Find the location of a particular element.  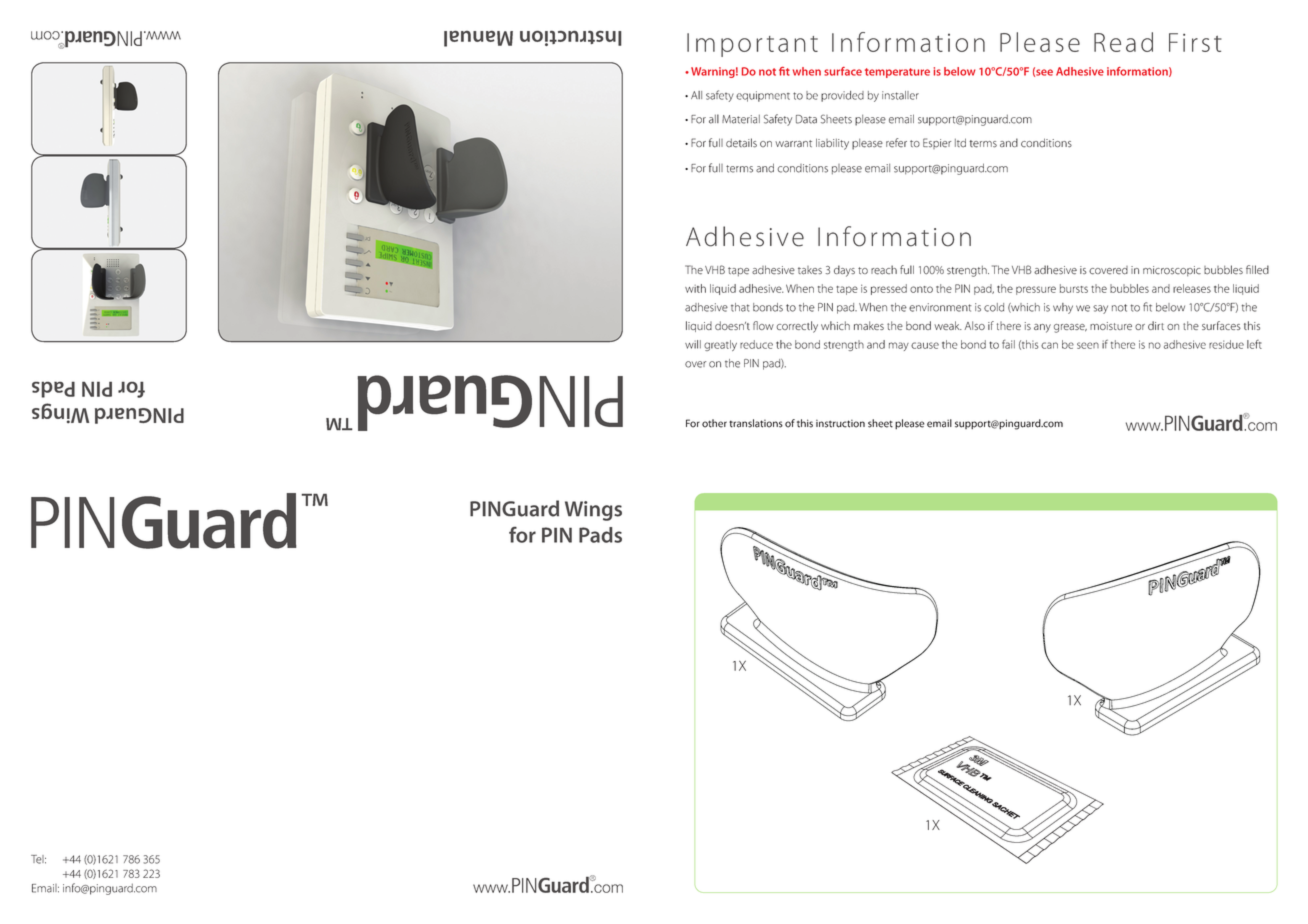

Also is located at coordinates (975, 325).
